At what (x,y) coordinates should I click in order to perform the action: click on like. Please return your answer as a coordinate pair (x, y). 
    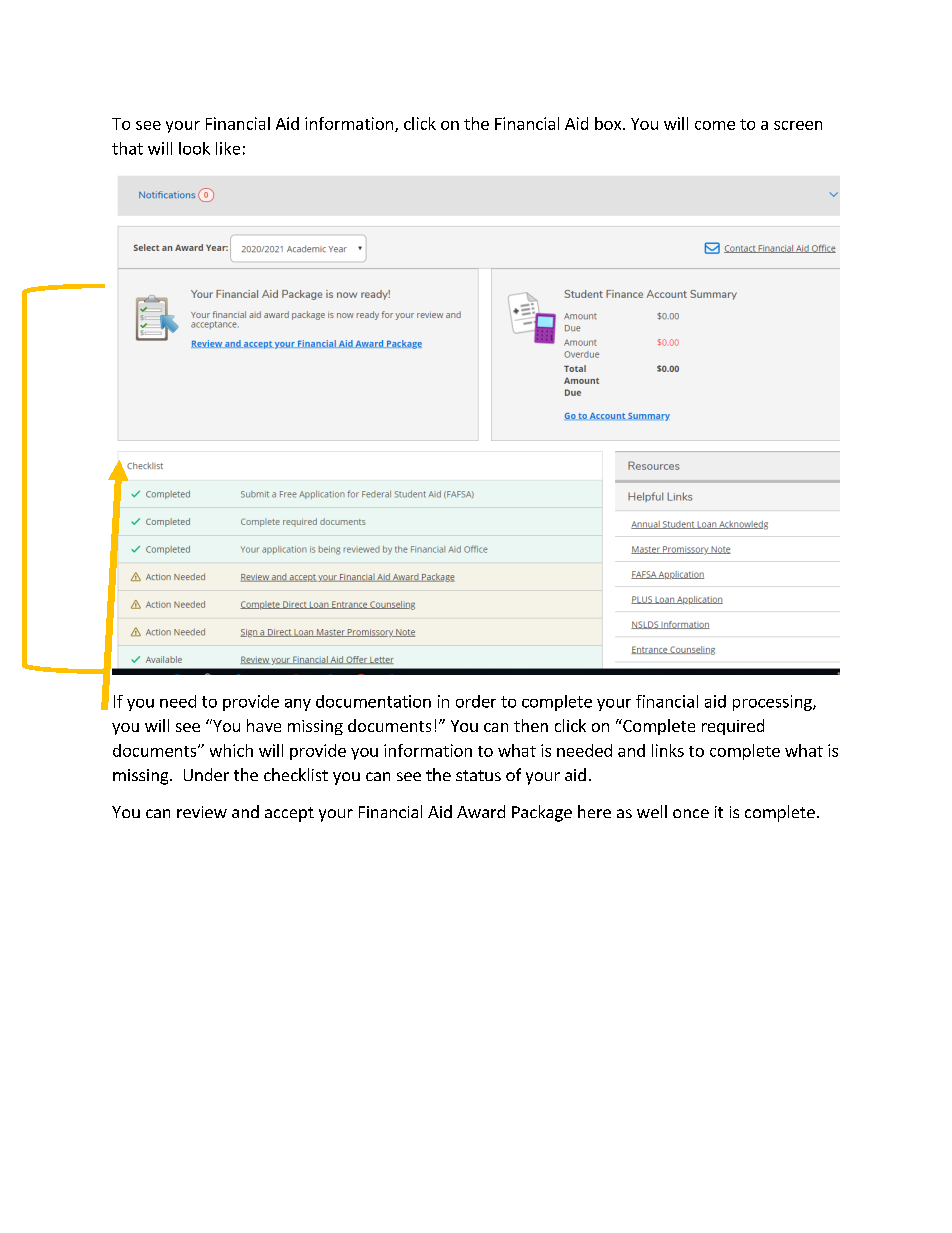
    Looking at the image, I should click on (228, 148).
